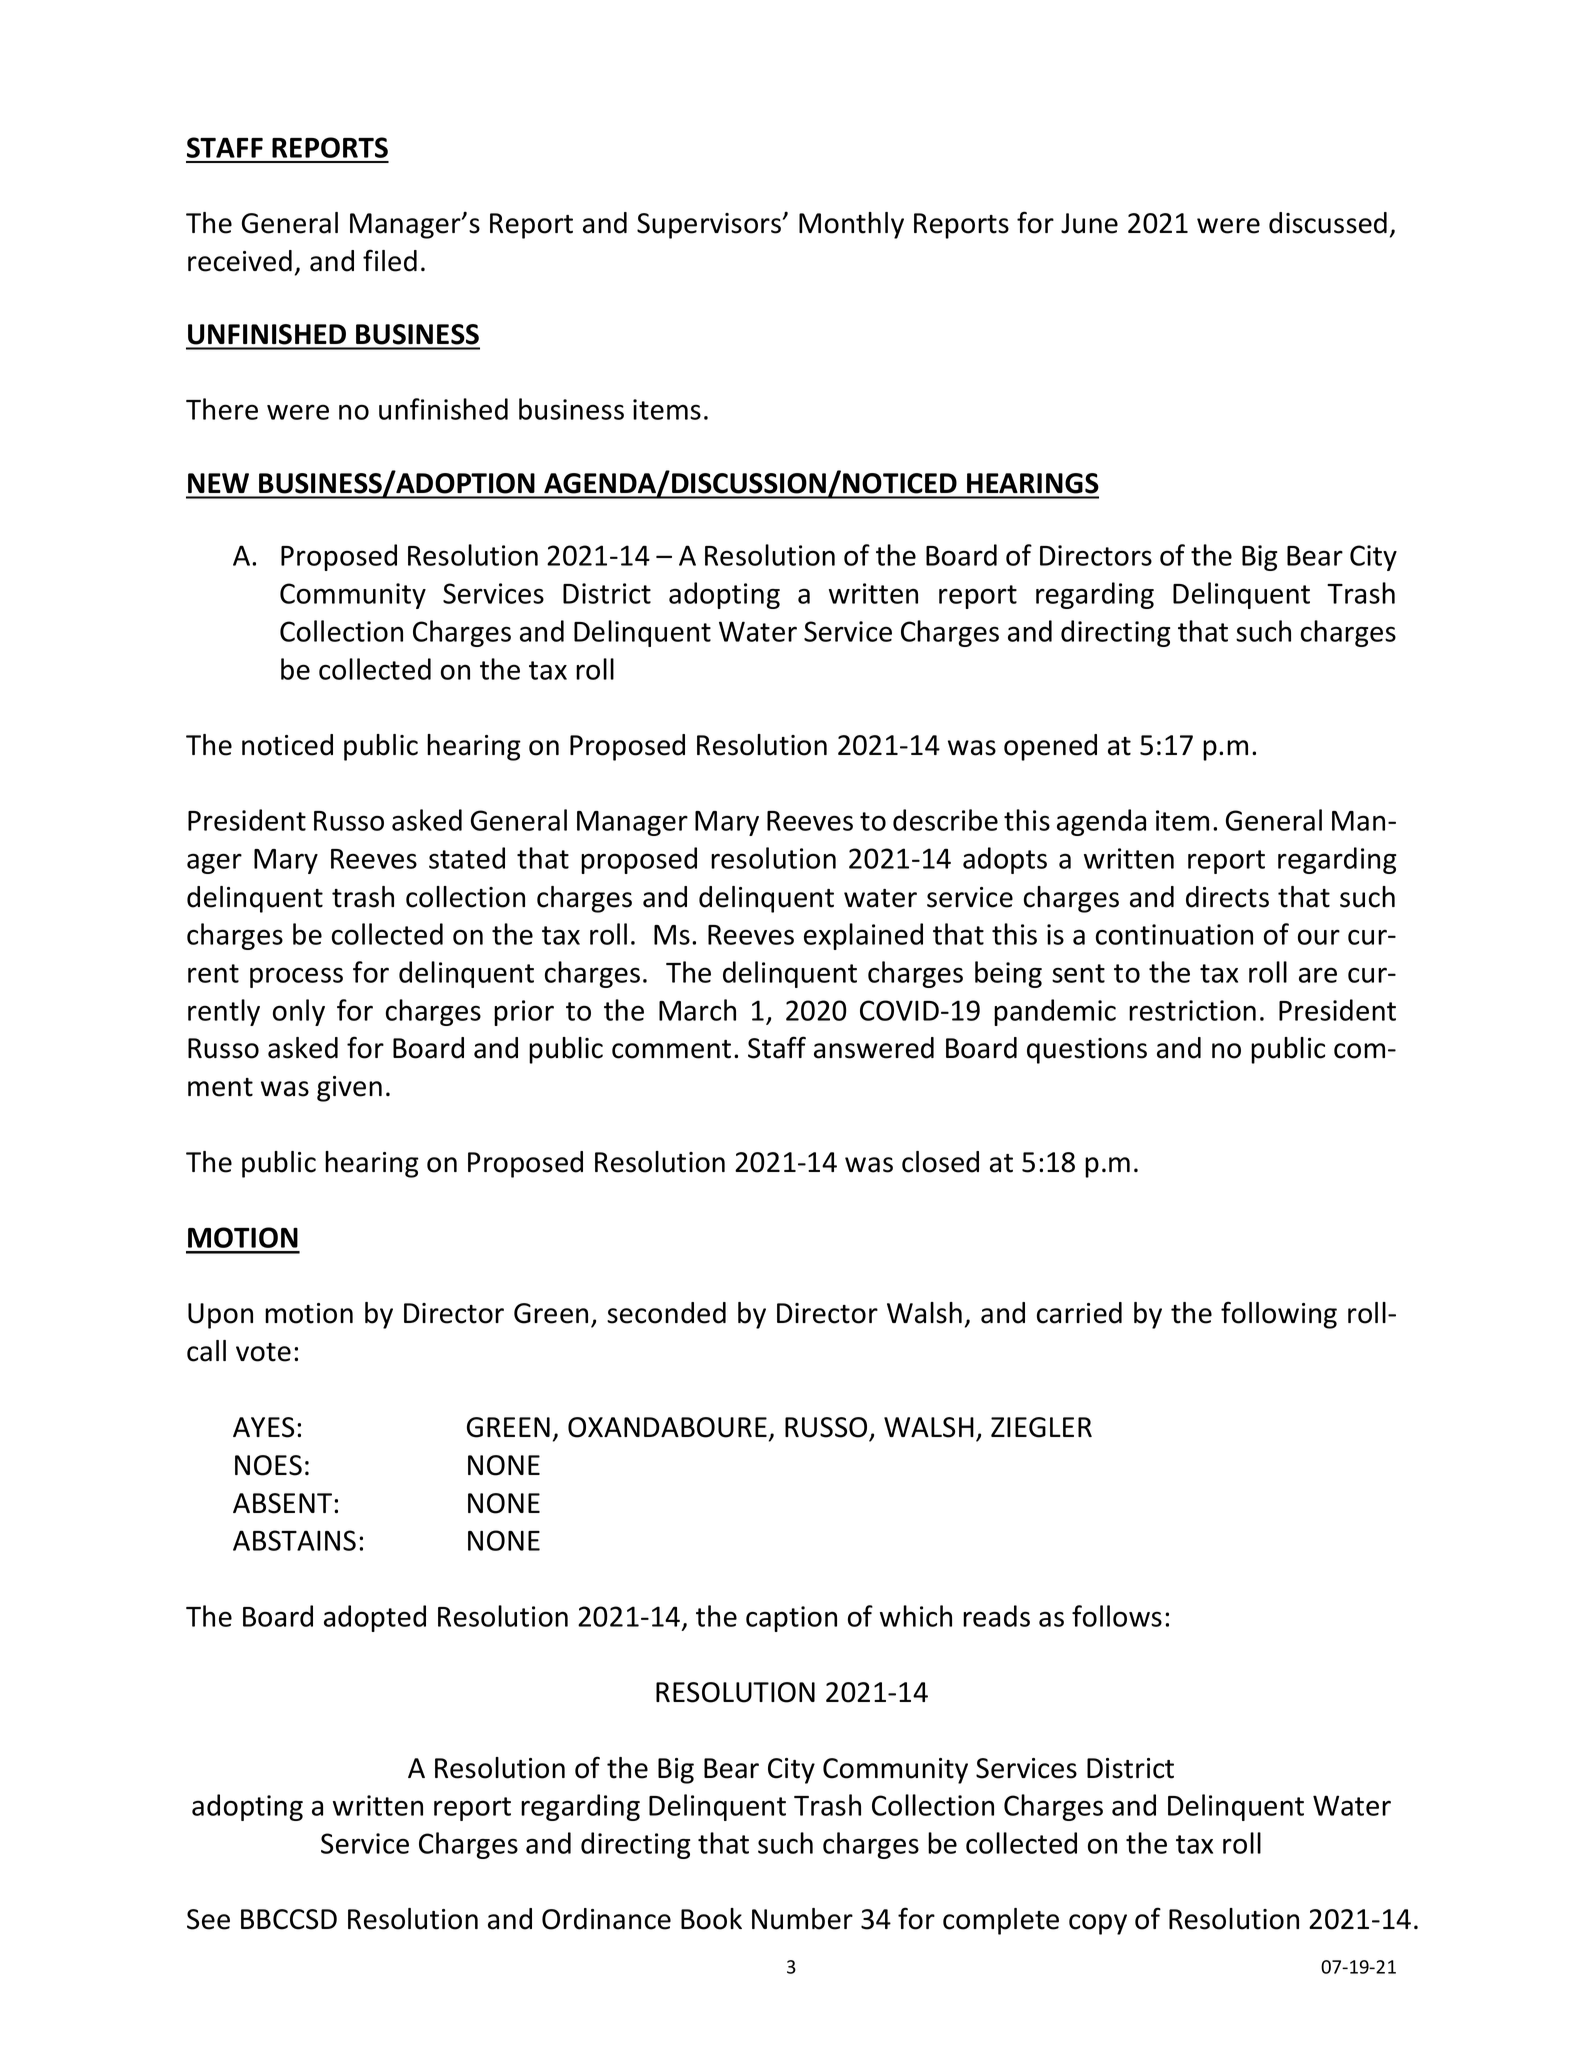 This screenshot has height=2048, width=1583. Describe the element at coordinates (390, 260) in the screenshot. I see `filed` at that location.
